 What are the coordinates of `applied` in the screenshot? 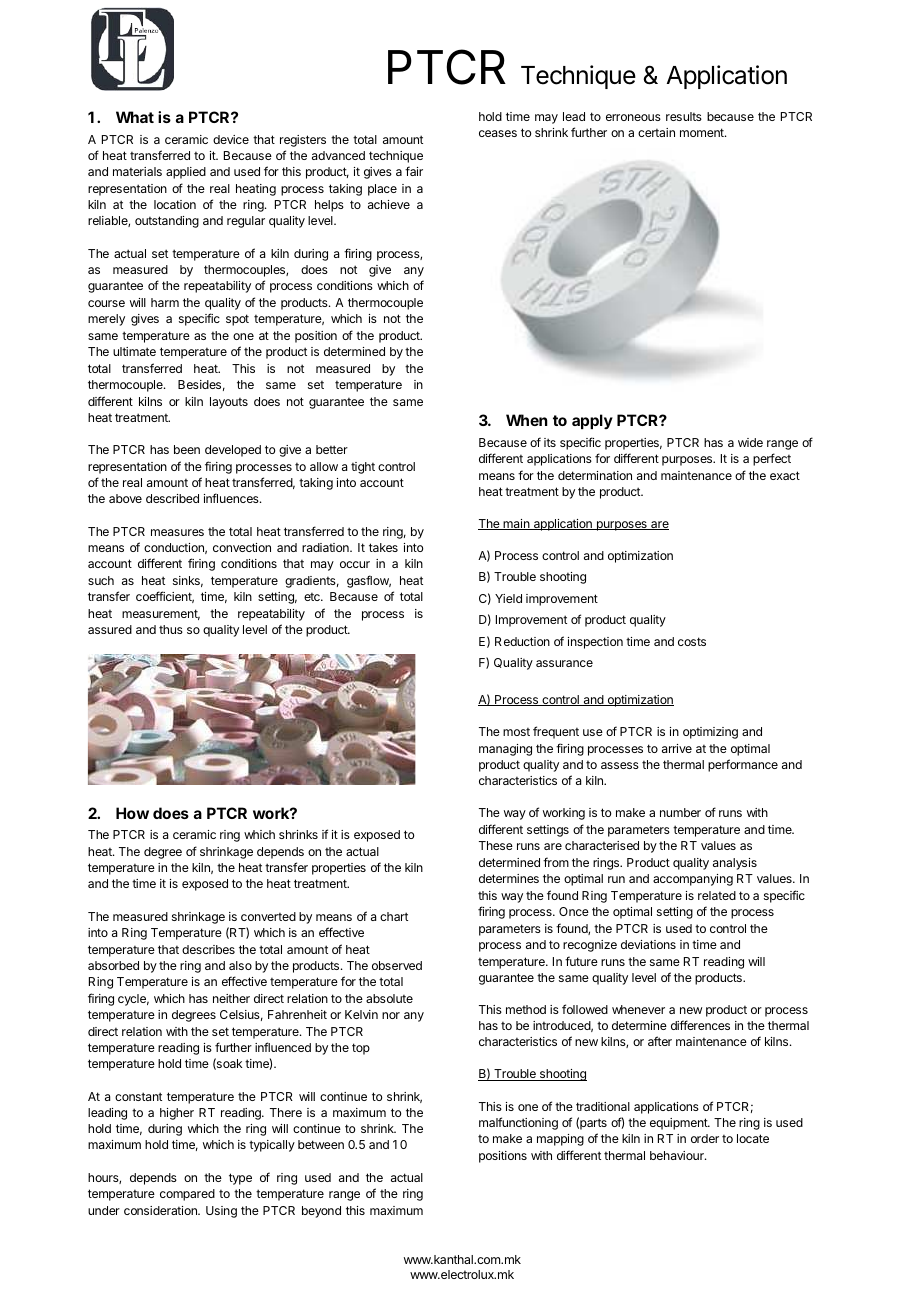 It's located at (186, 173).
